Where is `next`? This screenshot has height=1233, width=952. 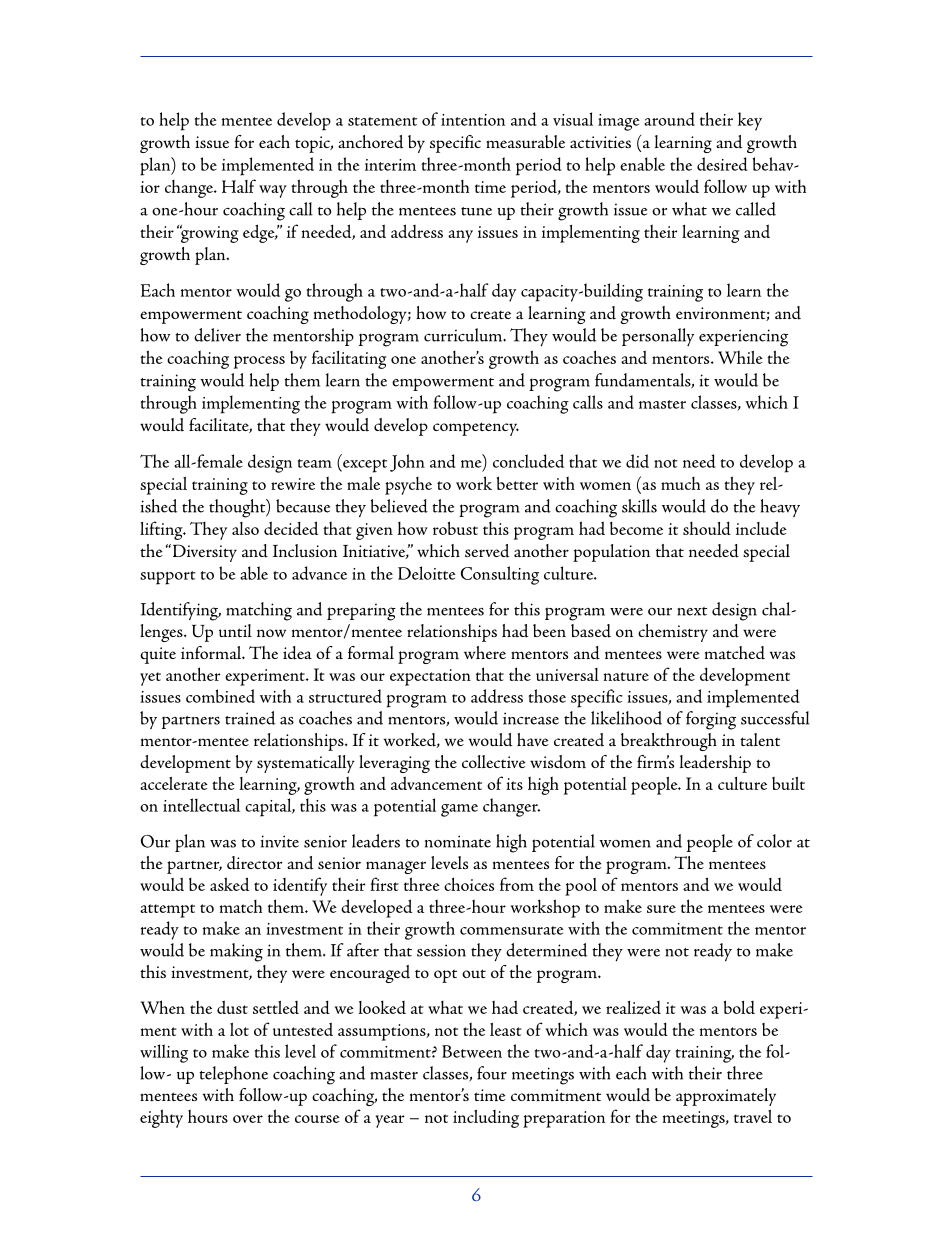 next is located at coordinates (692, 611).
